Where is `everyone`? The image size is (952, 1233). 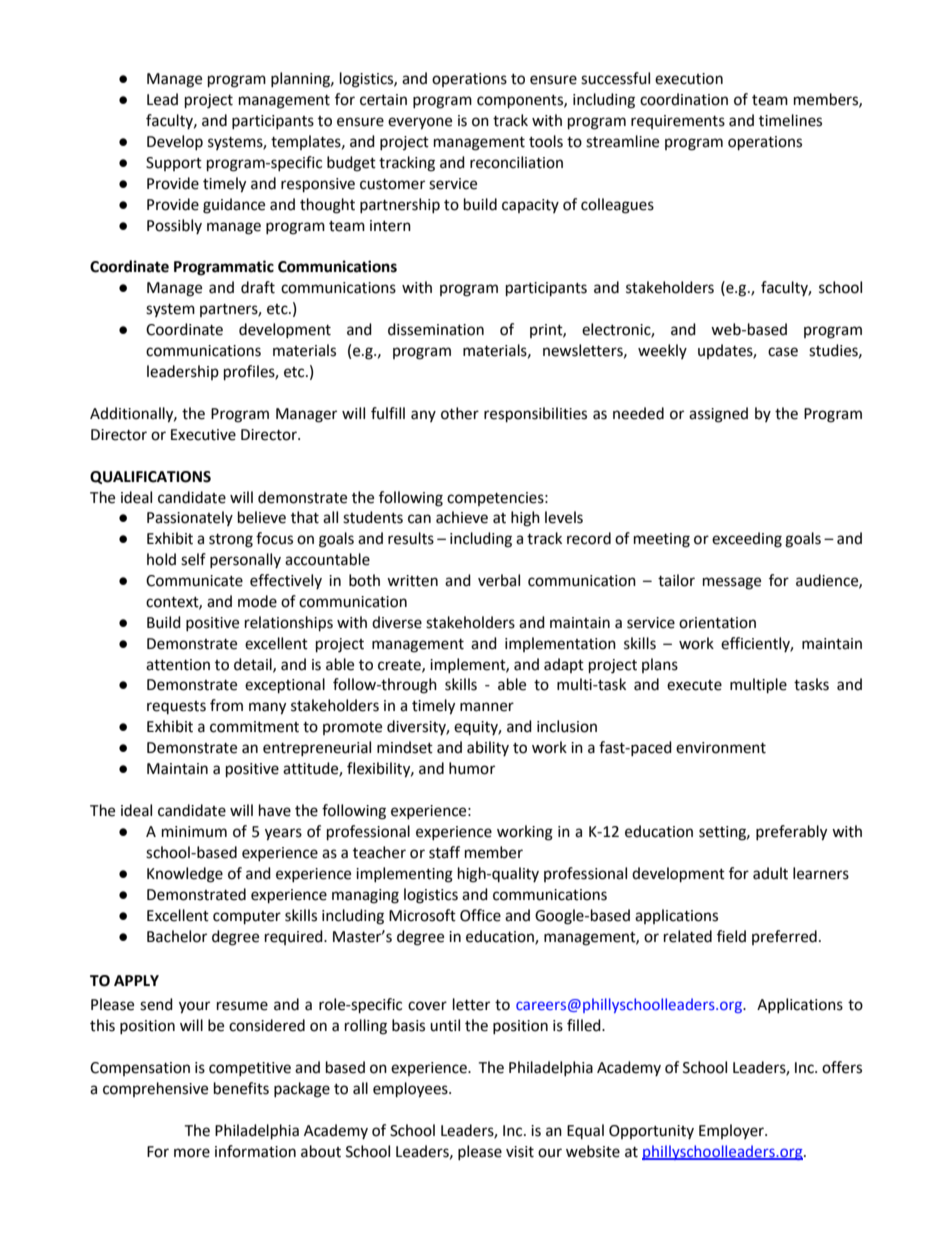 everyone is located at coordinates (420, 123).
